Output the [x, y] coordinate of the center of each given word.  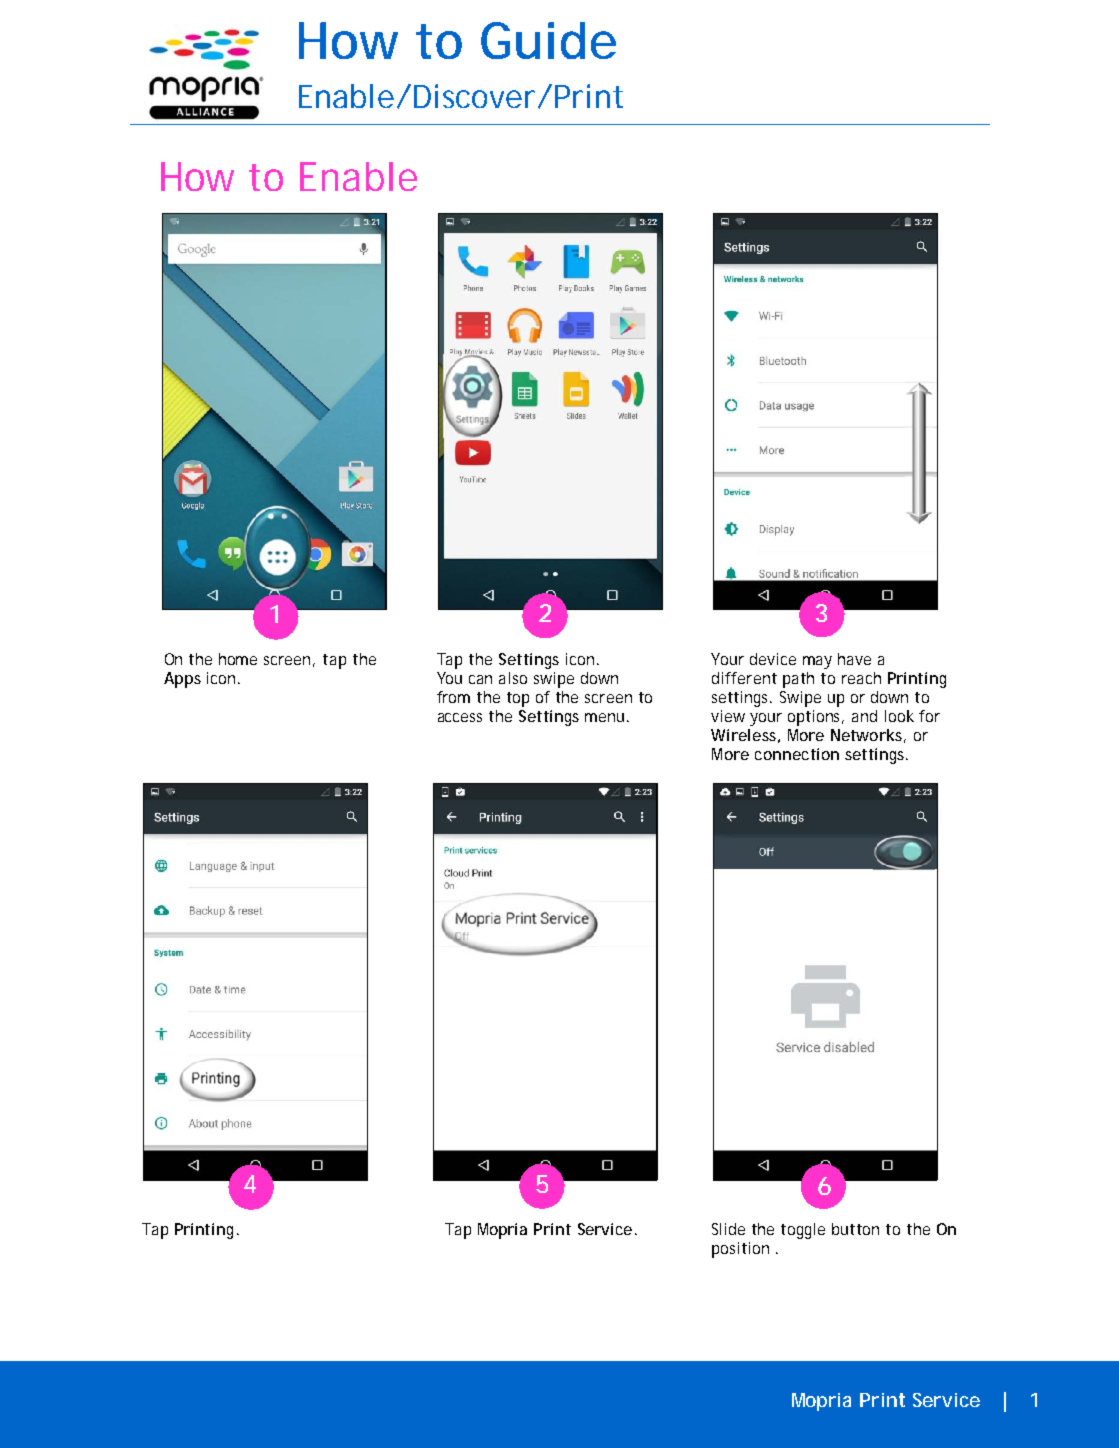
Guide [548, 40]
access [460, 717]
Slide [728, 1229]
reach [861, 678]
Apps [182, 680]
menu [604, 717]
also [513, 678]
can [480, 679]
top [518, 699]
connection [797, 754]
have [854, 659]
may [817, 662]
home [238, 659]
